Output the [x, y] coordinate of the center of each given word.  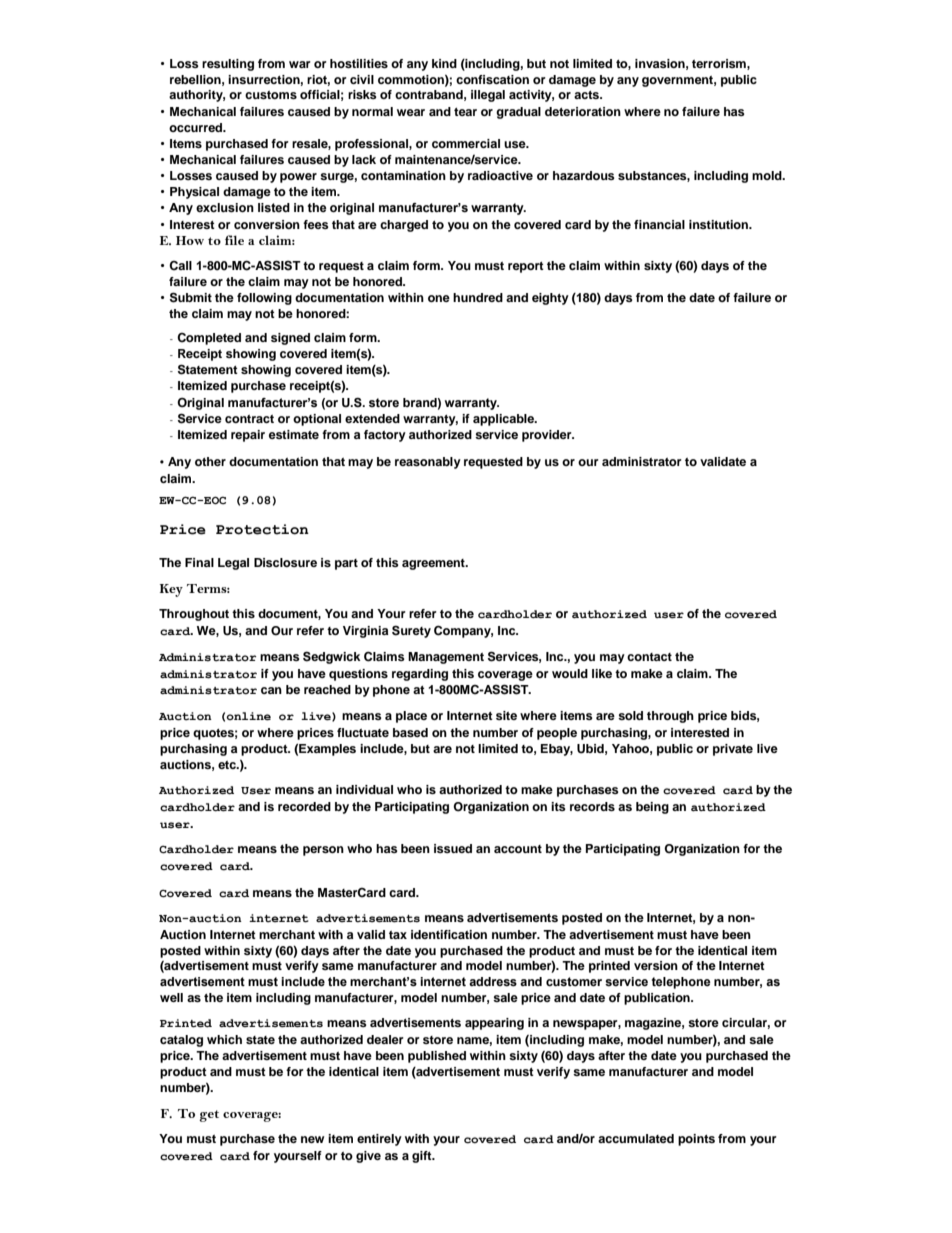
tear [465, 112]
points [696, 1140]
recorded [304, 806]
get [209, 1116]
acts [587, 95]
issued [453, 848]
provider [548, 436]
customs [271, 95]
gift [423, 1157]
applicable [504, 420]
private [733, 750]
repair [248, 436]
